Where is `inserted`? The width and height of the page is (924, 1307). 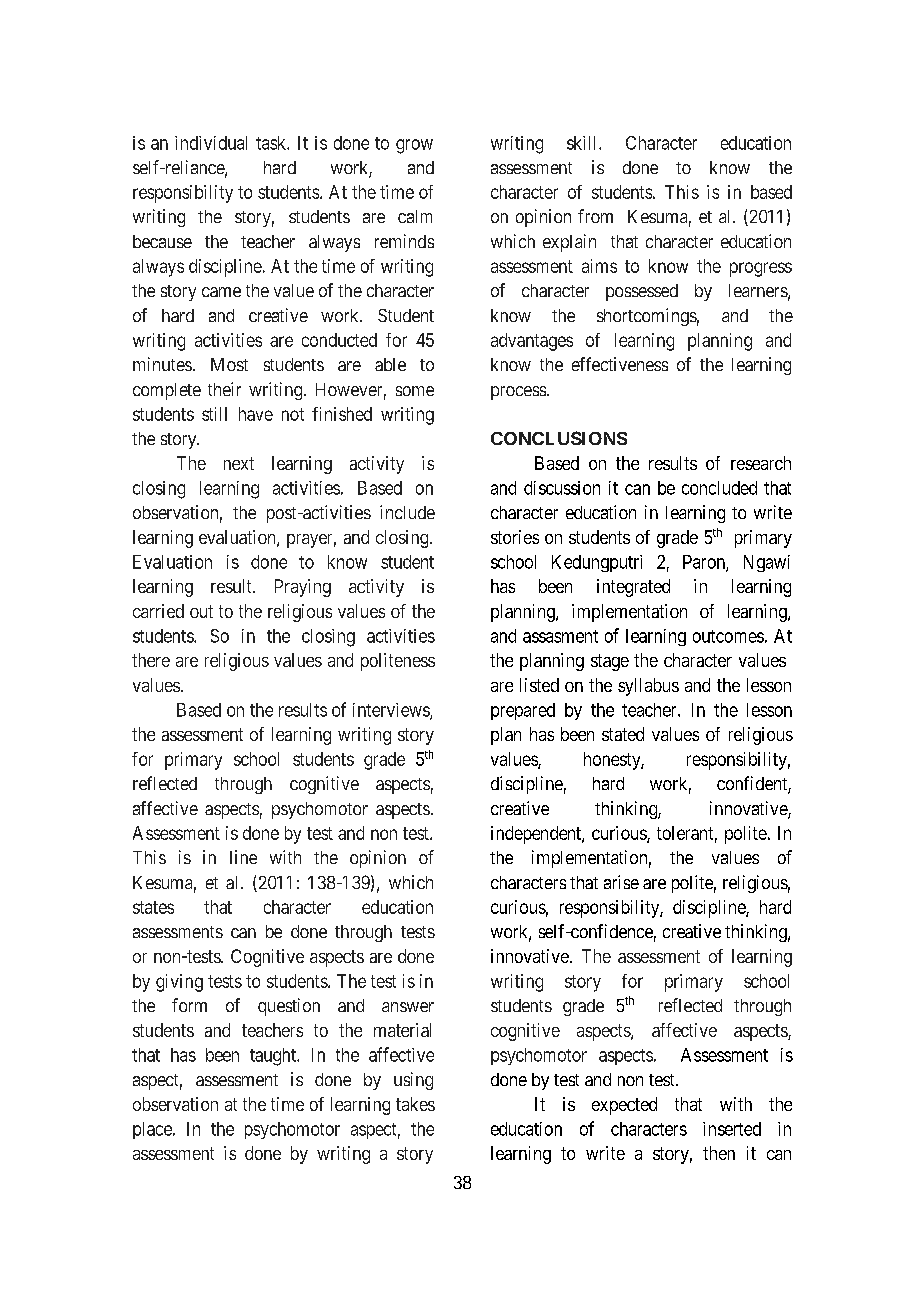 inserted is located at coordinates (732, 1129).
